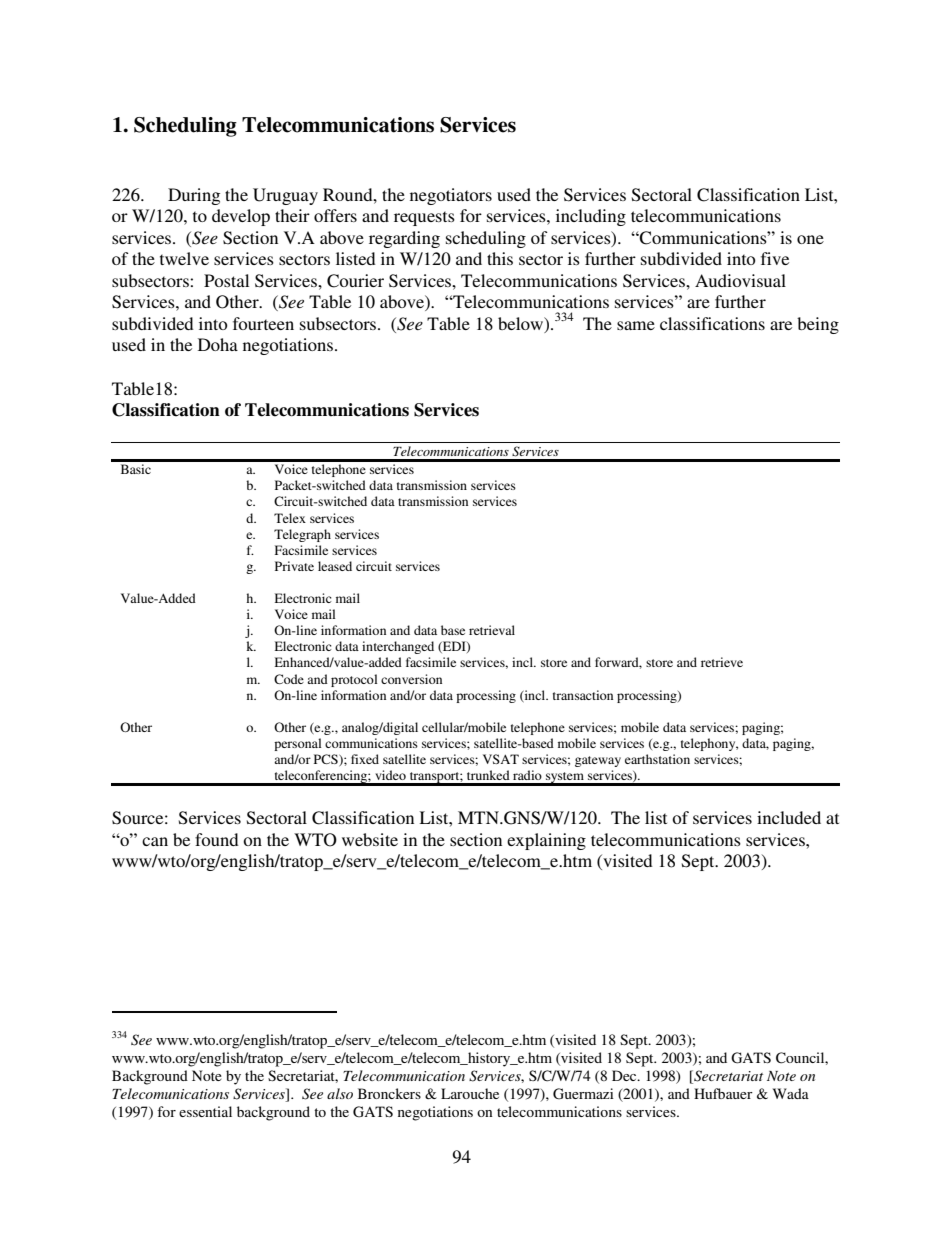 This screenshot has width=952, height=1233. I want to click on five, so click(775, 258).
